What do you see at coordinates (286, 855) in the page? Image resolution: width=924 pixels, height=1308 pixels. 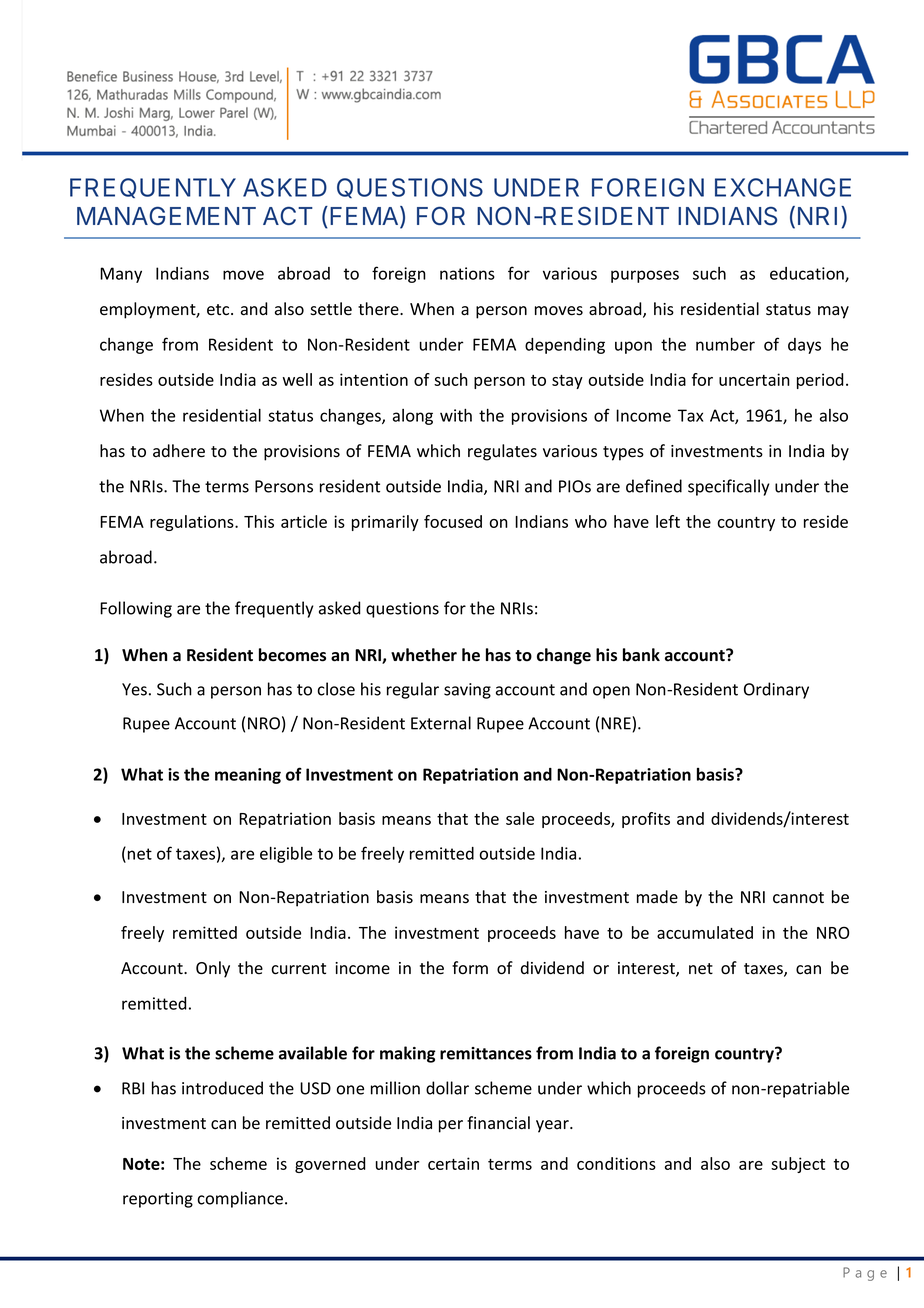 I see `eligible` at bounding box center [286, 855].
